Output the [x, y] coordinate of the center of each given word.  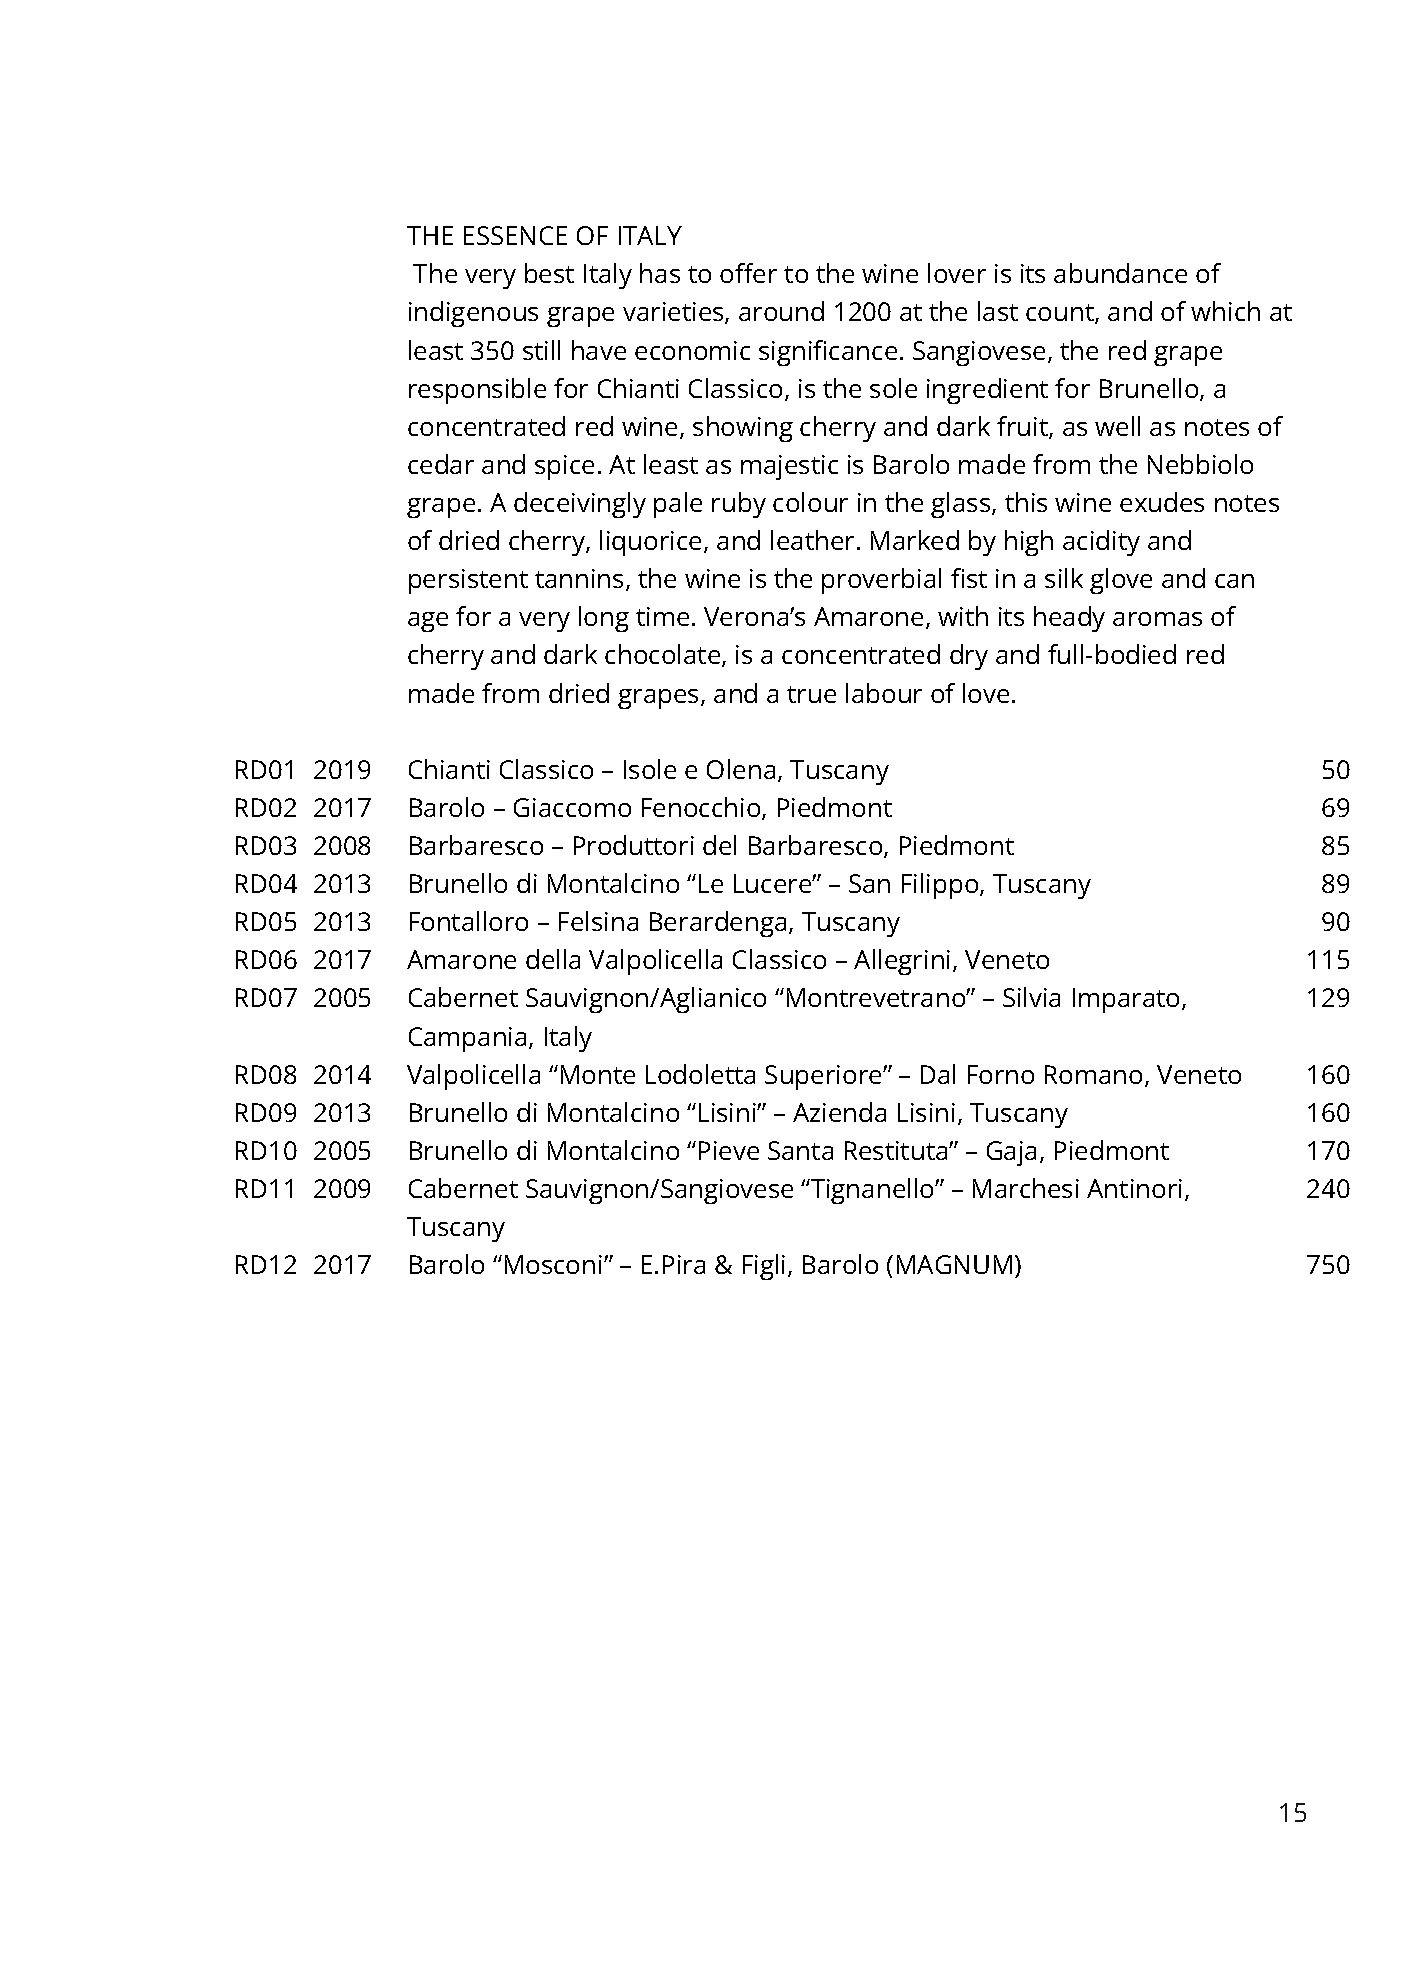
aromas [1157, 619]
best [549, 273]
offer [748, 273]
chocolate [664, 655]
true [811, 694]
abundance [1120, 273]
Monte [598, 1074]
